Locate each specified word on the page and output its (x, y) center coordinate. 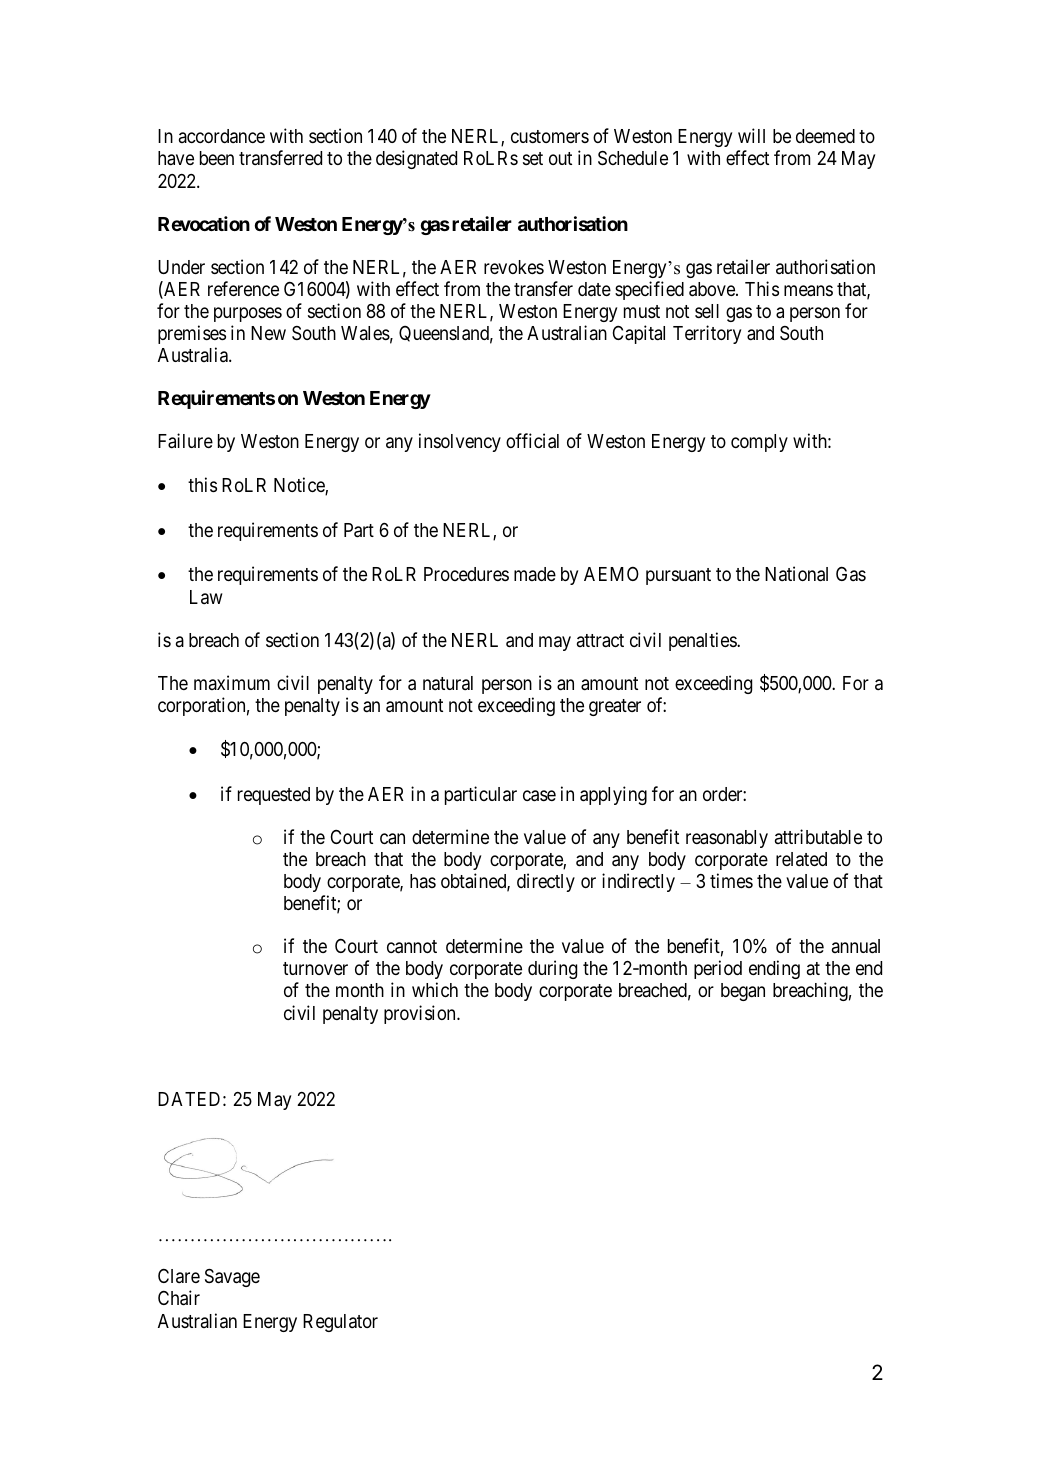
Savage (232, 1278)
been (217, 158)
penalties (703, 641)
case (539, 796)
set (533, 158)
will (751, 135)
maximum (232, 682)
